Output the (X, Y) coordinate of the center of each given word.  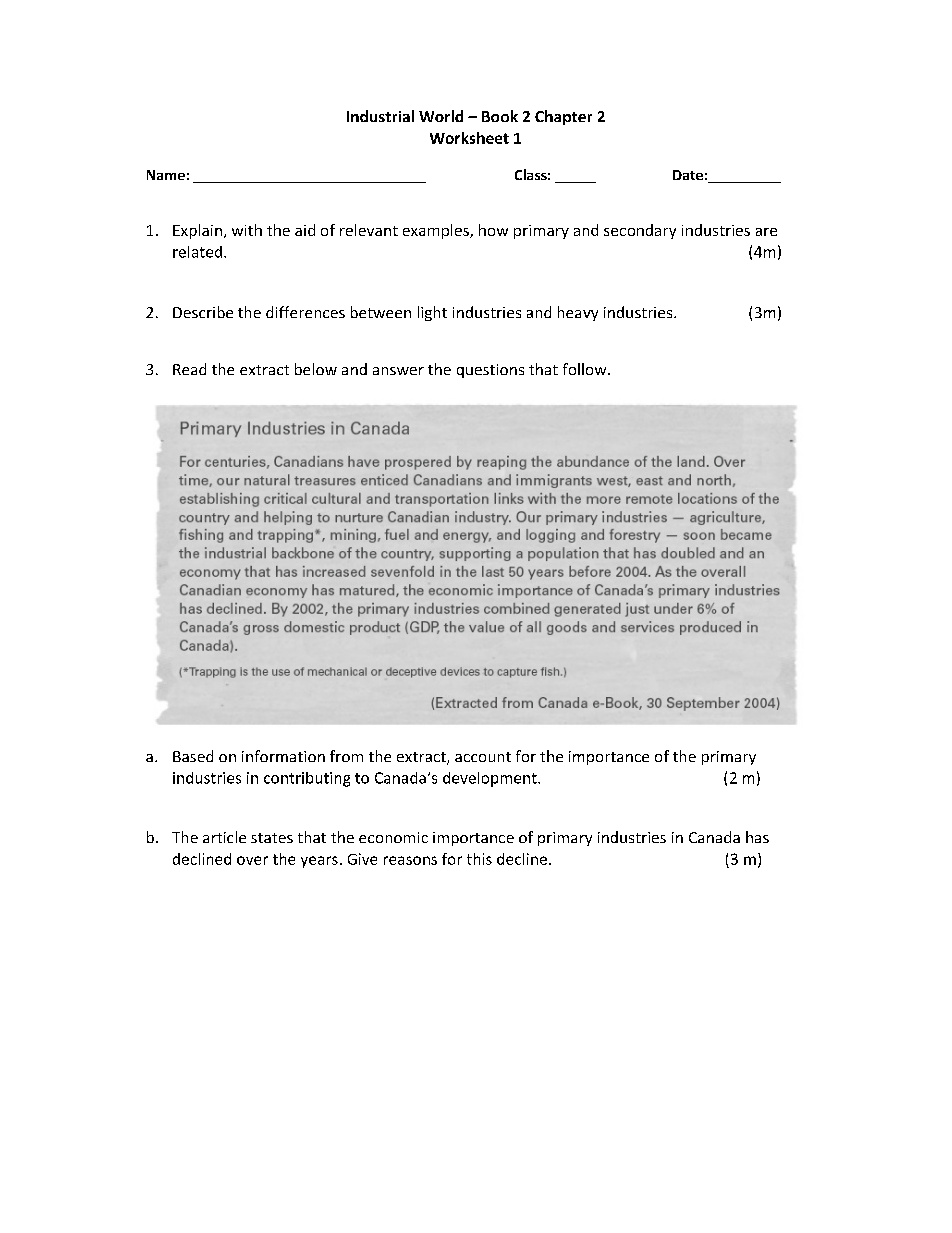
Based (193, 756)
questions (490, 371)
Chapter (563, 117)
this (479, 859)
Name (166, 175)
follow (586, 369)
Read (189, 369)
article (224, 837)
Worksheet (469, 138)
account (483, 757)
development (491, 779)
